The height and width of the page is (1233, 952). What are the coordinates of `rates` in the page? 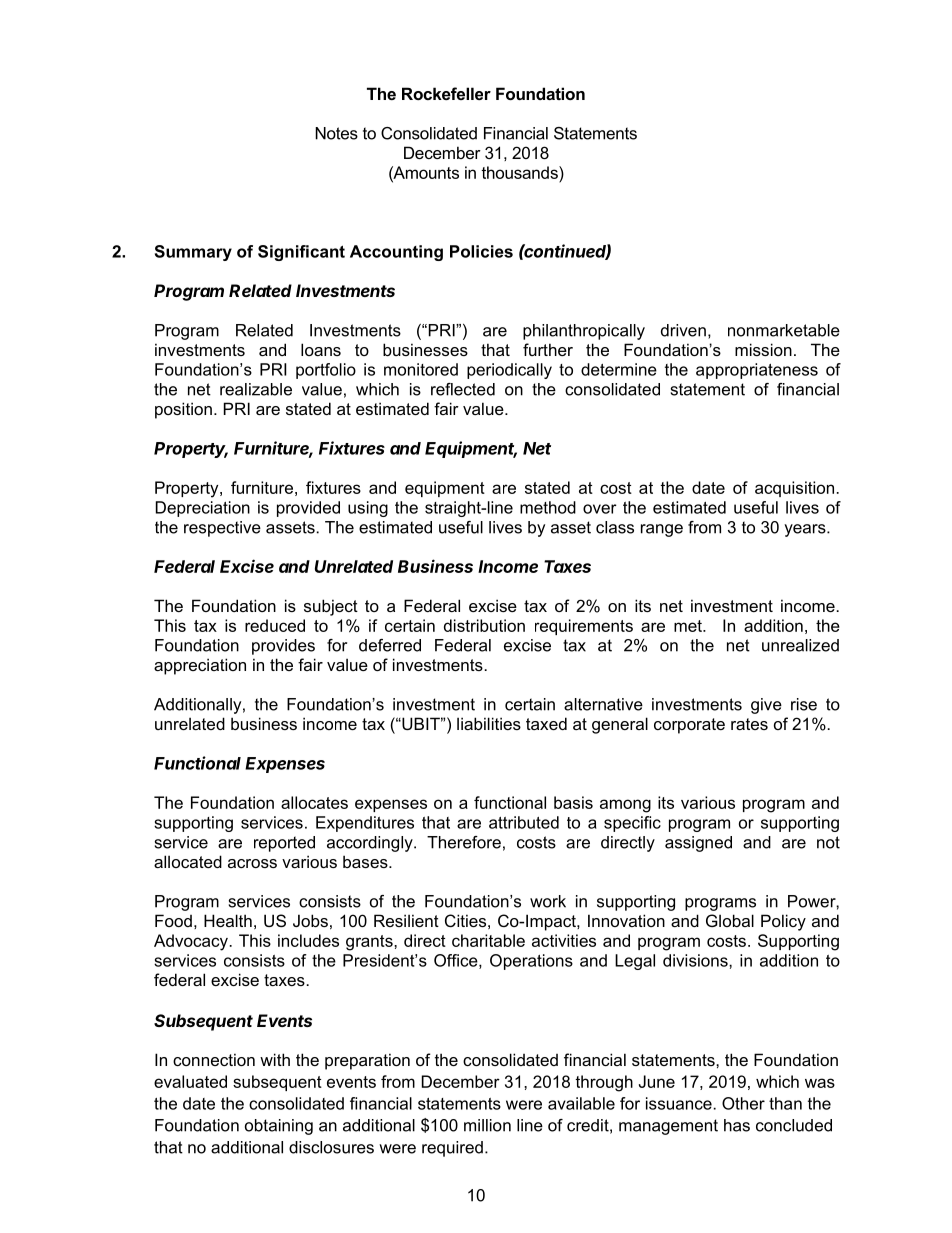 It's located at (749, 724).
